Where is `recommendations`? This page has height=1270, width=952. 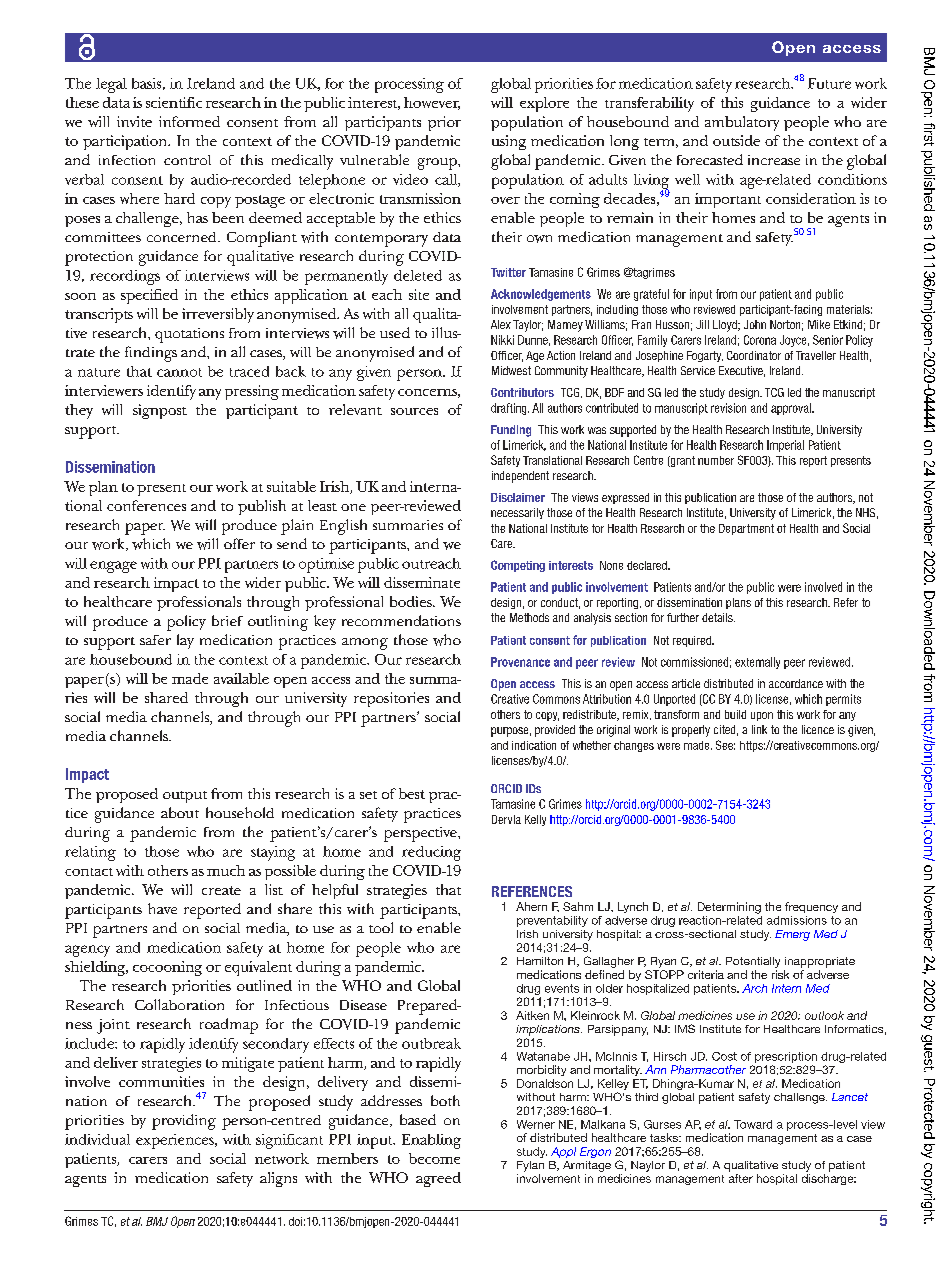 recommendations is located at coordinates (401, 620).
